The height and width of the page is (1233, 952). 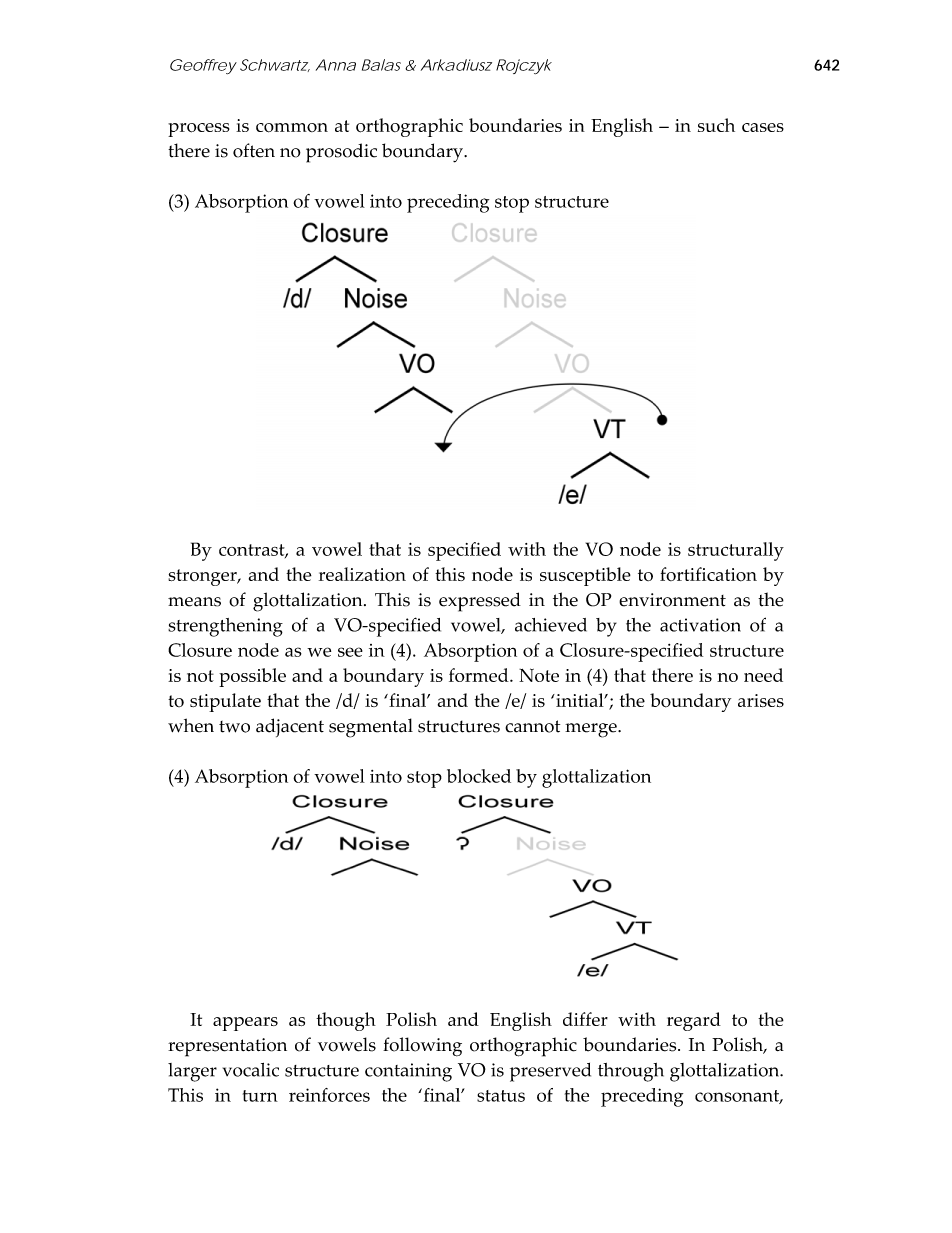 What do you see at coordinates (585, 576) in the page?
I see `susceptible` at bounding box center [585, 576].
